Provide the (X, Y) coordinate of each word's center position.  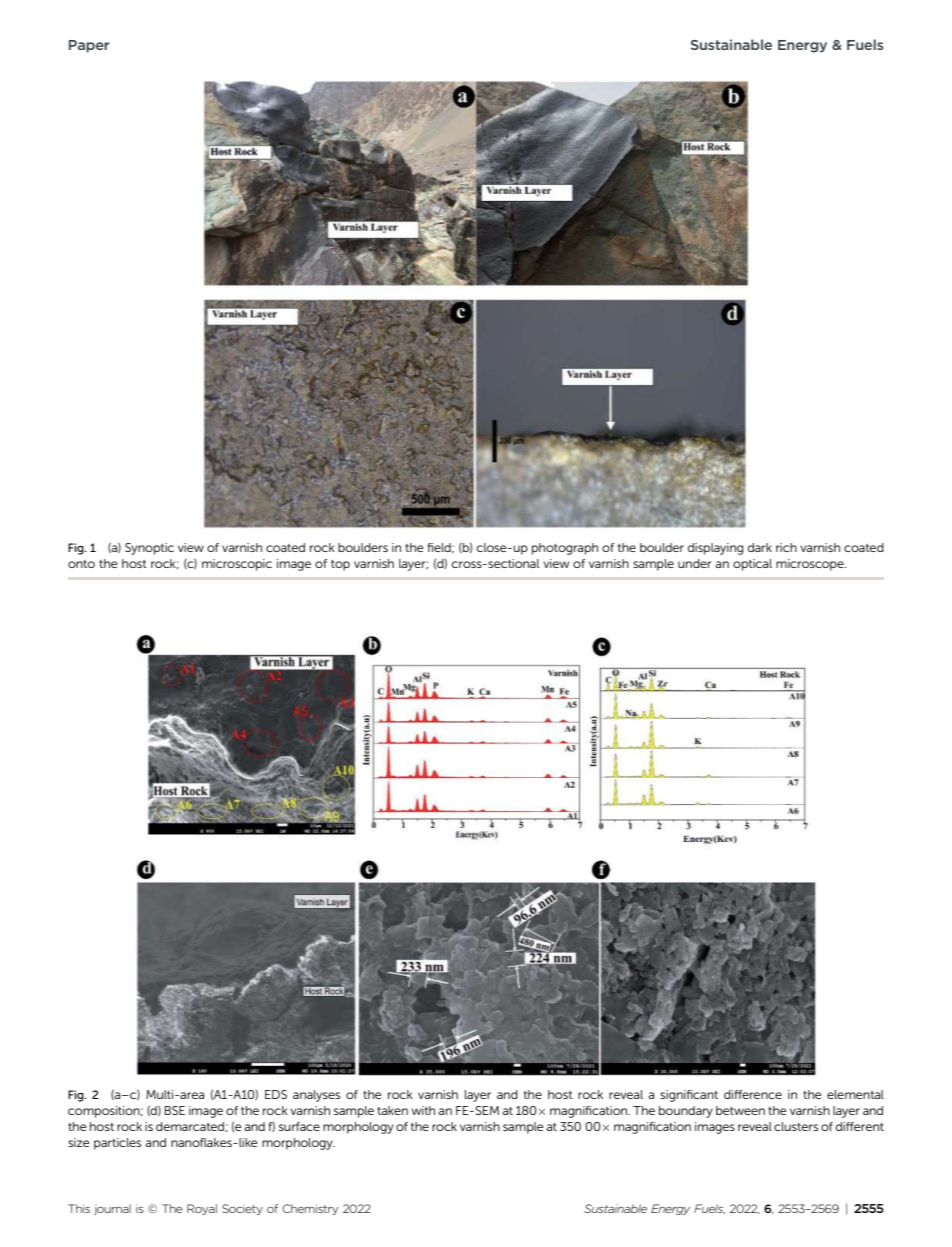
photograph (565, 549)
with (423, 1110)
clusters (796, 1126)
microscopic (237, 565)
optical (752, 565)
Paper (89, 46)
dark (760, 547)
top (340, 565)
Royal (202, 1209)
